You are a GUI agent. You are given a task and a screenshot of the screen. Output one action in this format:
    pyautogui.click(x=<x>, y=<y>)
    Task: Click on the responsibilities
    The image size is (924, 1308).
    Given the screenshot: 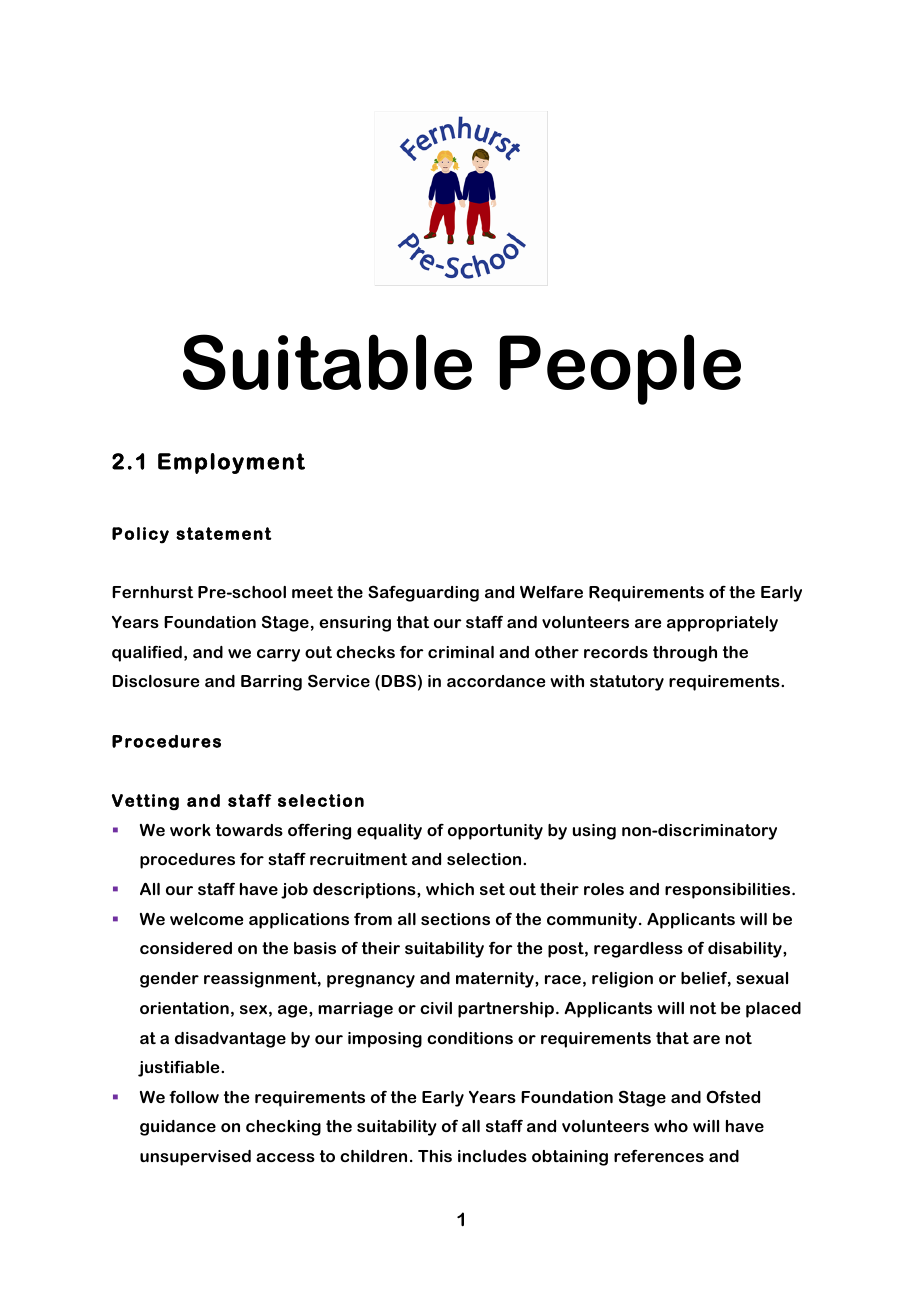 What is the action you would take?
    pyautogui.click(x=729, y=891)
